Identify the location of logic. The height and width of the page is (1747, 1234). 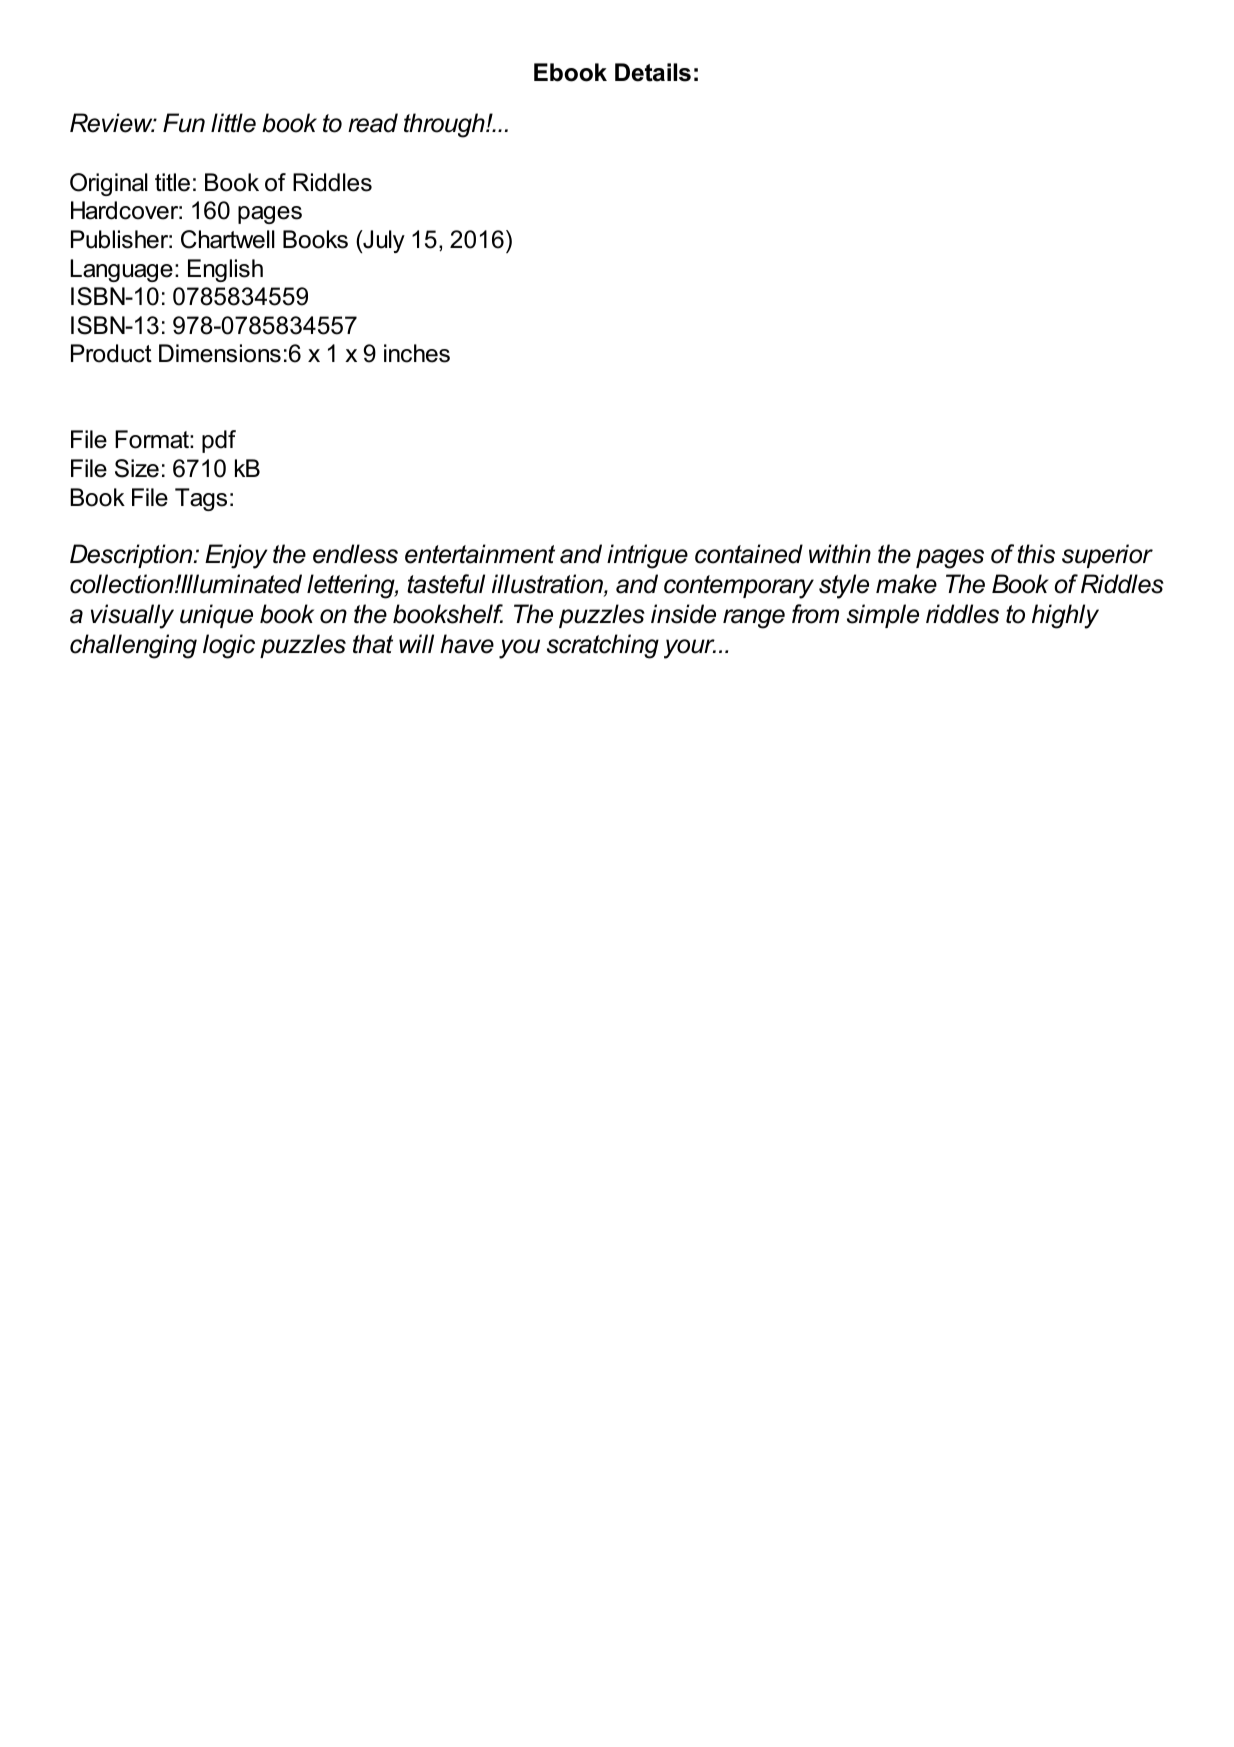
(229, 646).
